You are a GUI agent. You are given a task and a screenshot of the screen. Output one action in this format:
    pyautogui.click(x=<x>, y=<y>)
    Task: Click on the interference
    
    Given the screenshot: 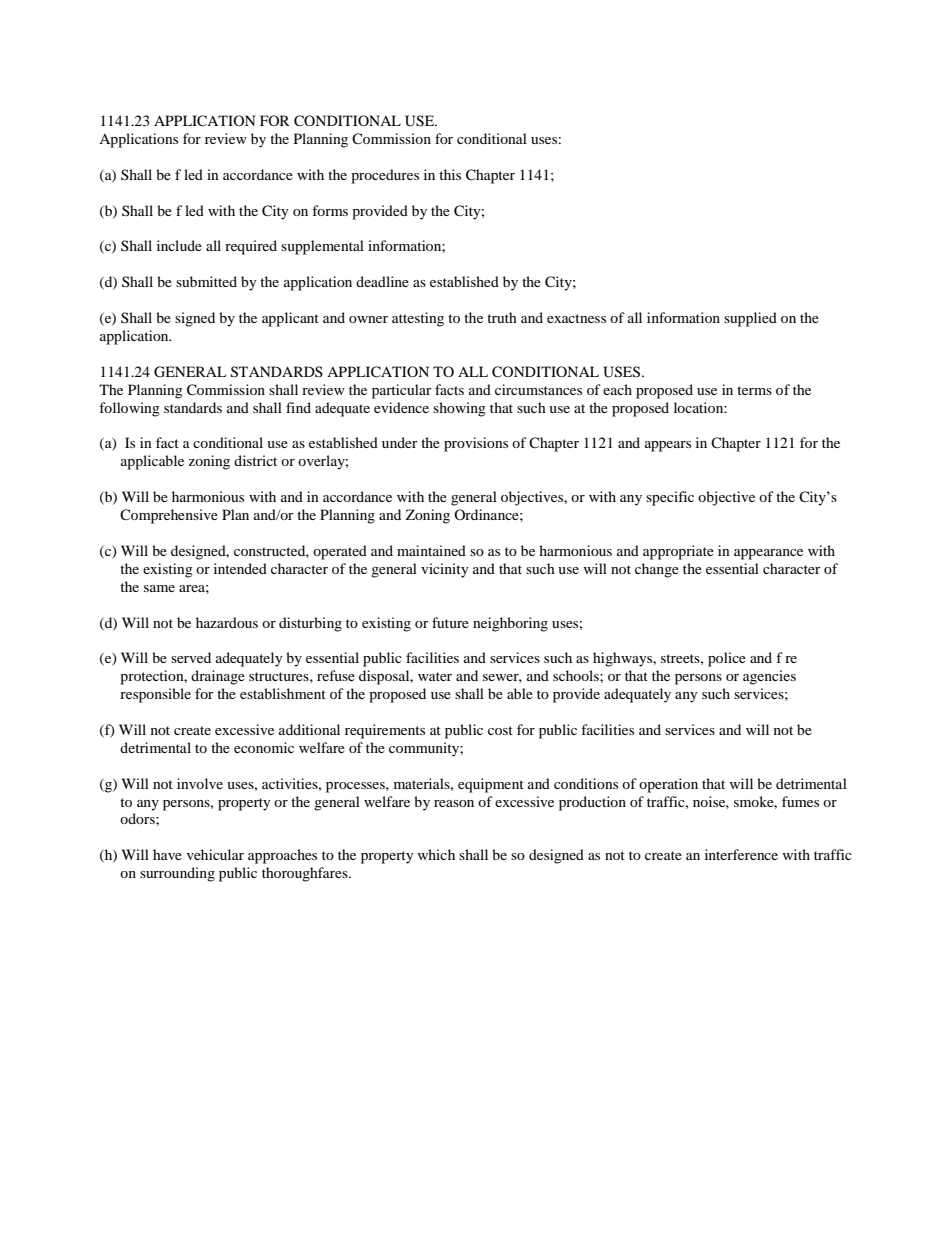 What is the action you would take?
    pyautogui.click(x=741, y=854)
